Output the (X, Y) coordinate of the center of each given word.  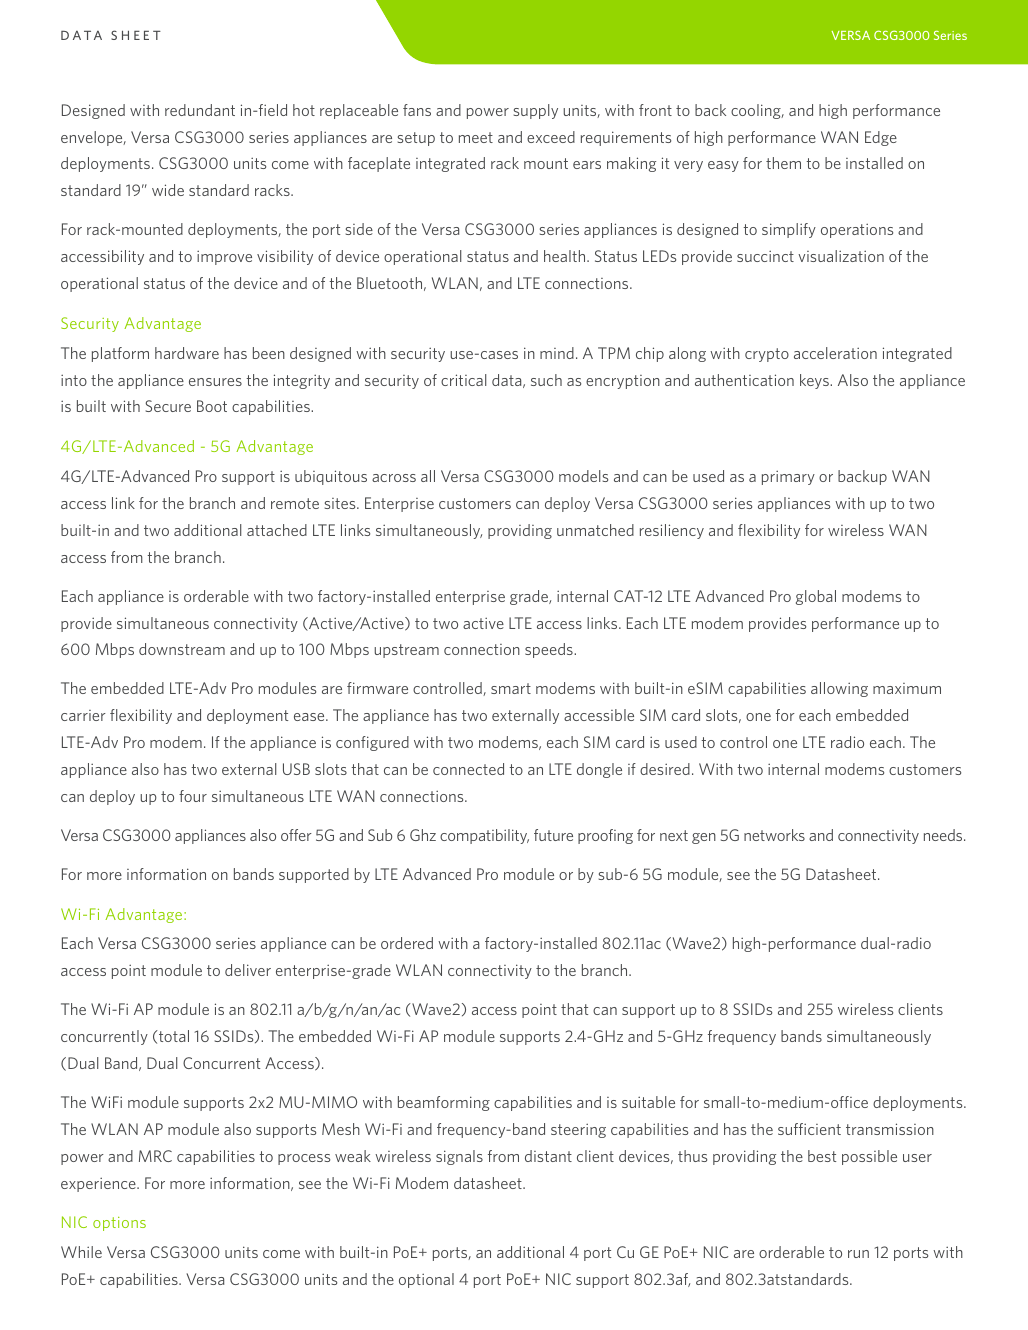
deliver (248, 970)
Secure (168, 406)
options (119, 1224)
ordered (407, 943)
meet (476, 137)
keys (815, 381)
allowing (839, 689)
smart (511, 688)
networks (774, 835)
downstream (182, 649)
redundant (200, 110)
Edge (881, 138)
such (546, 380)
